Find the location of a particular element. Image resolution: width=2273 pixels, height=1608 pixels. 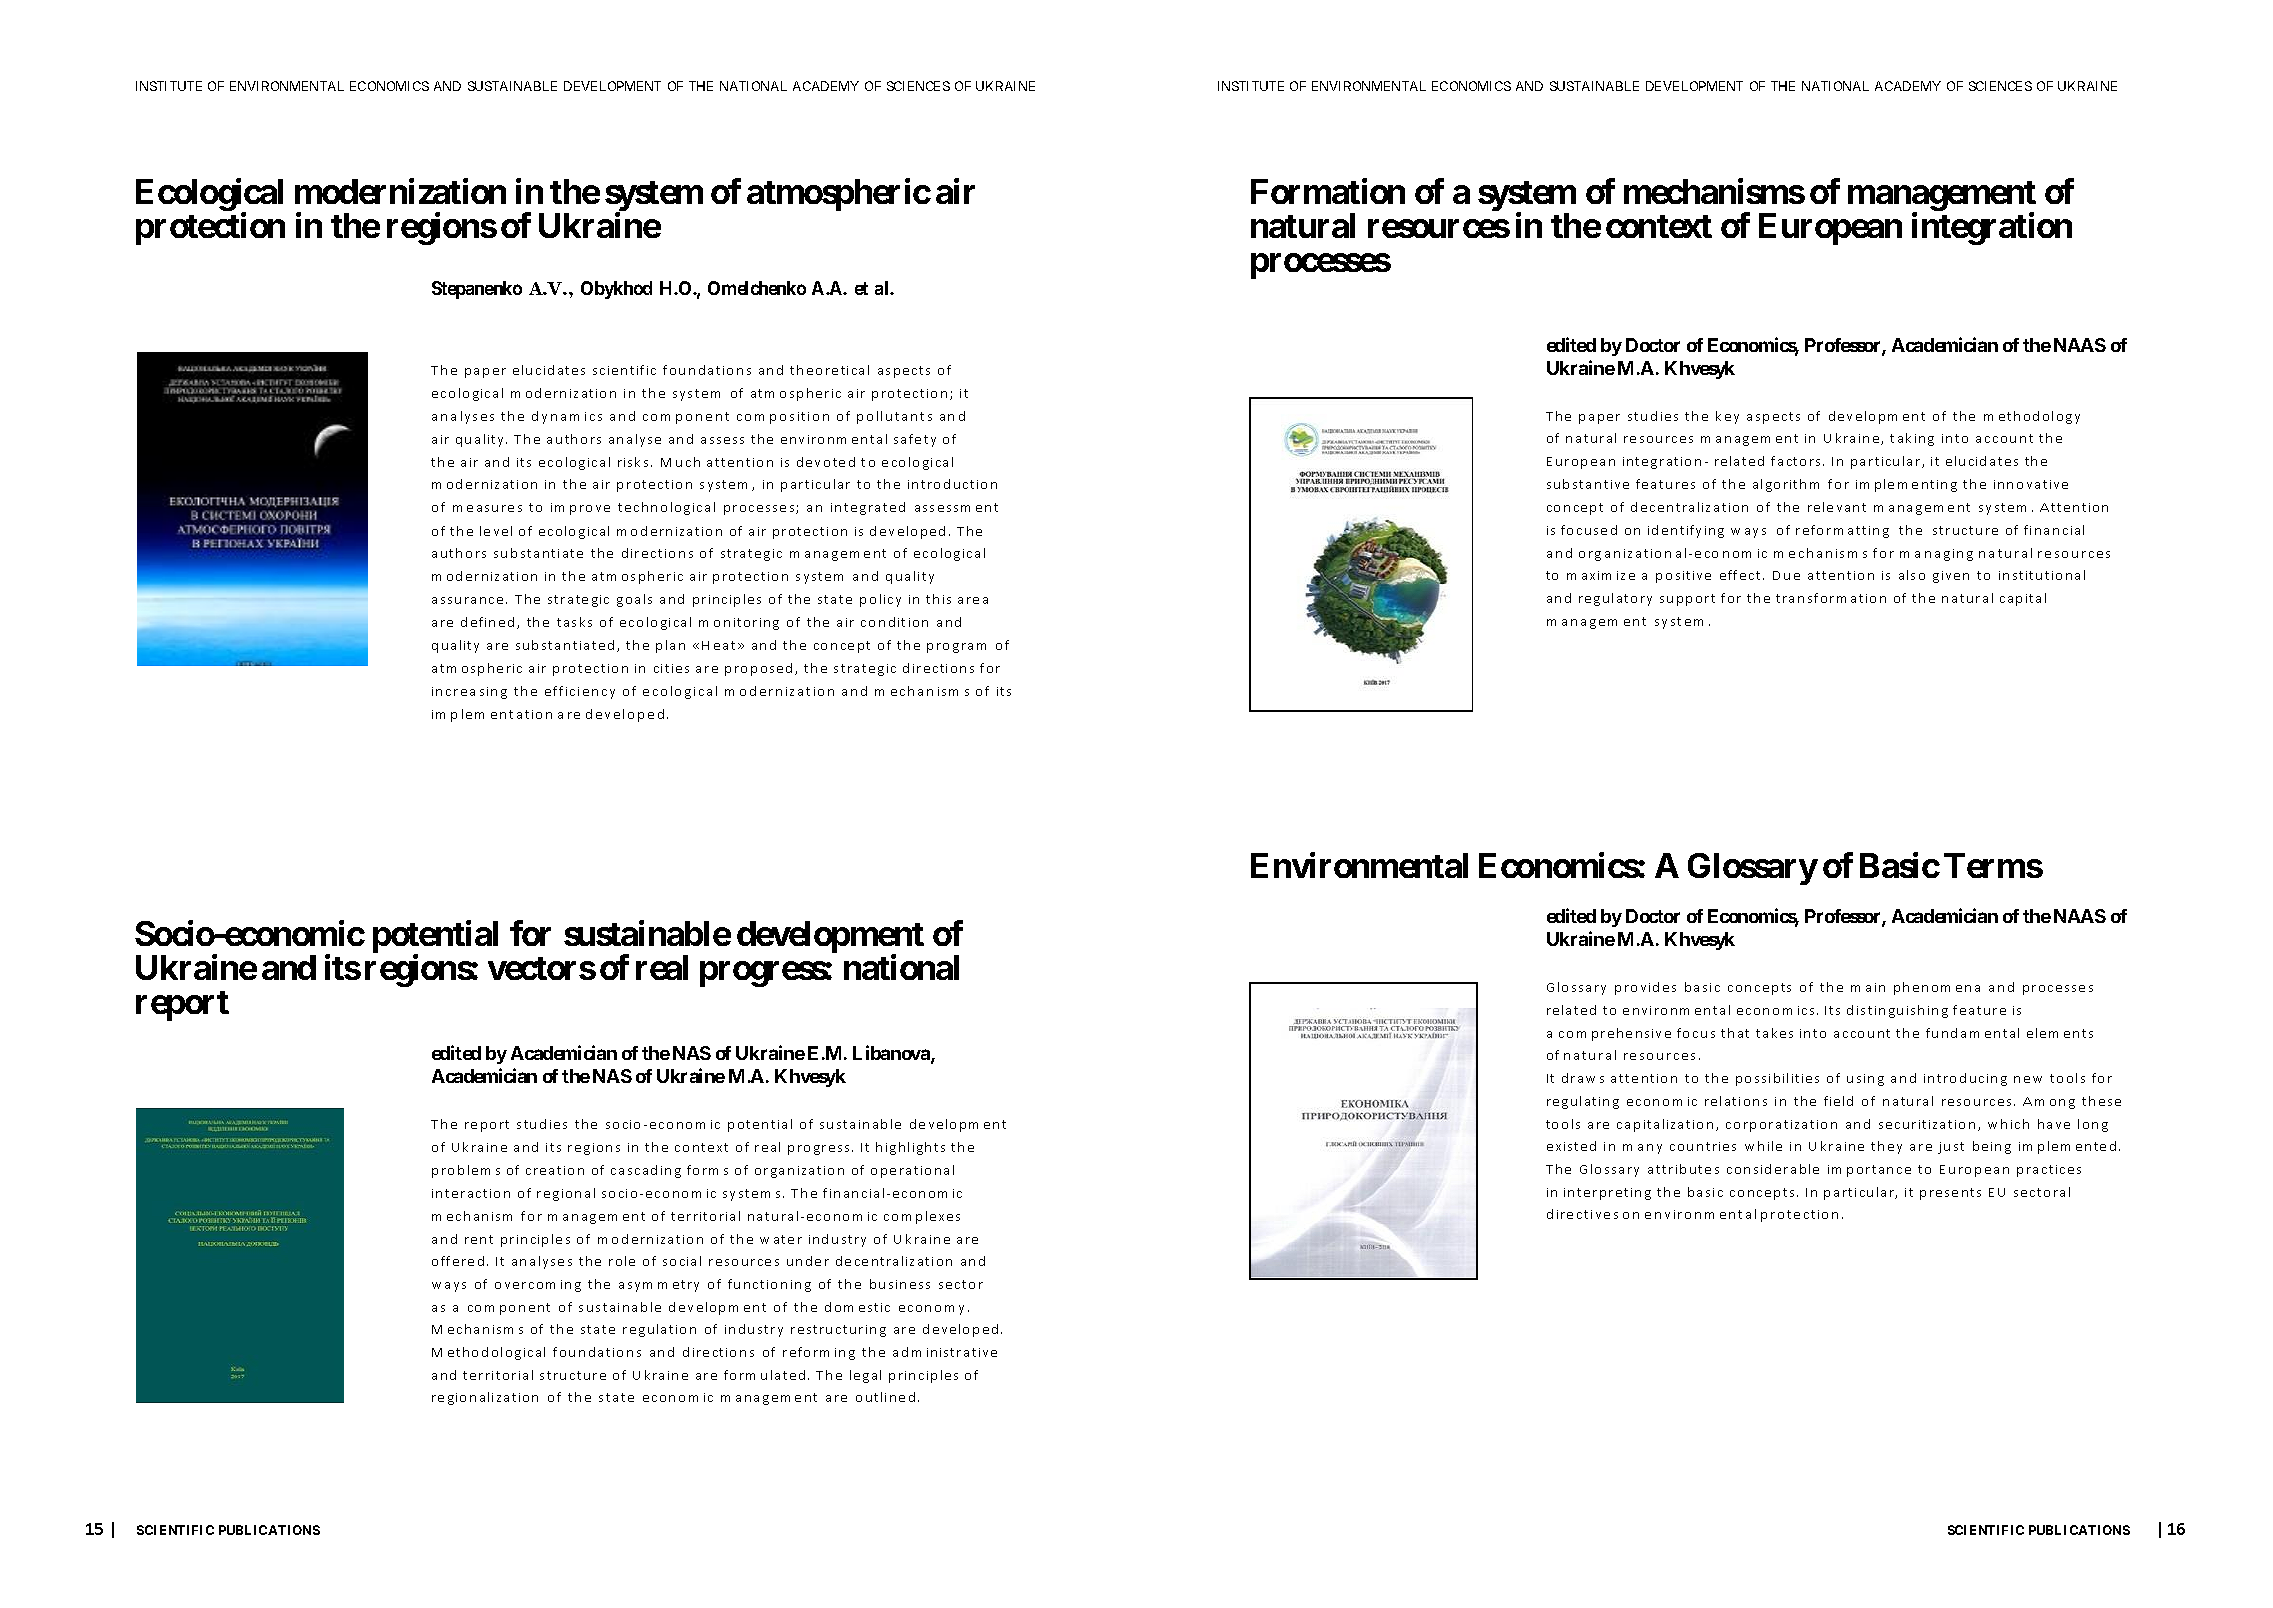

dynamics is located at coordinates (567, 417).
